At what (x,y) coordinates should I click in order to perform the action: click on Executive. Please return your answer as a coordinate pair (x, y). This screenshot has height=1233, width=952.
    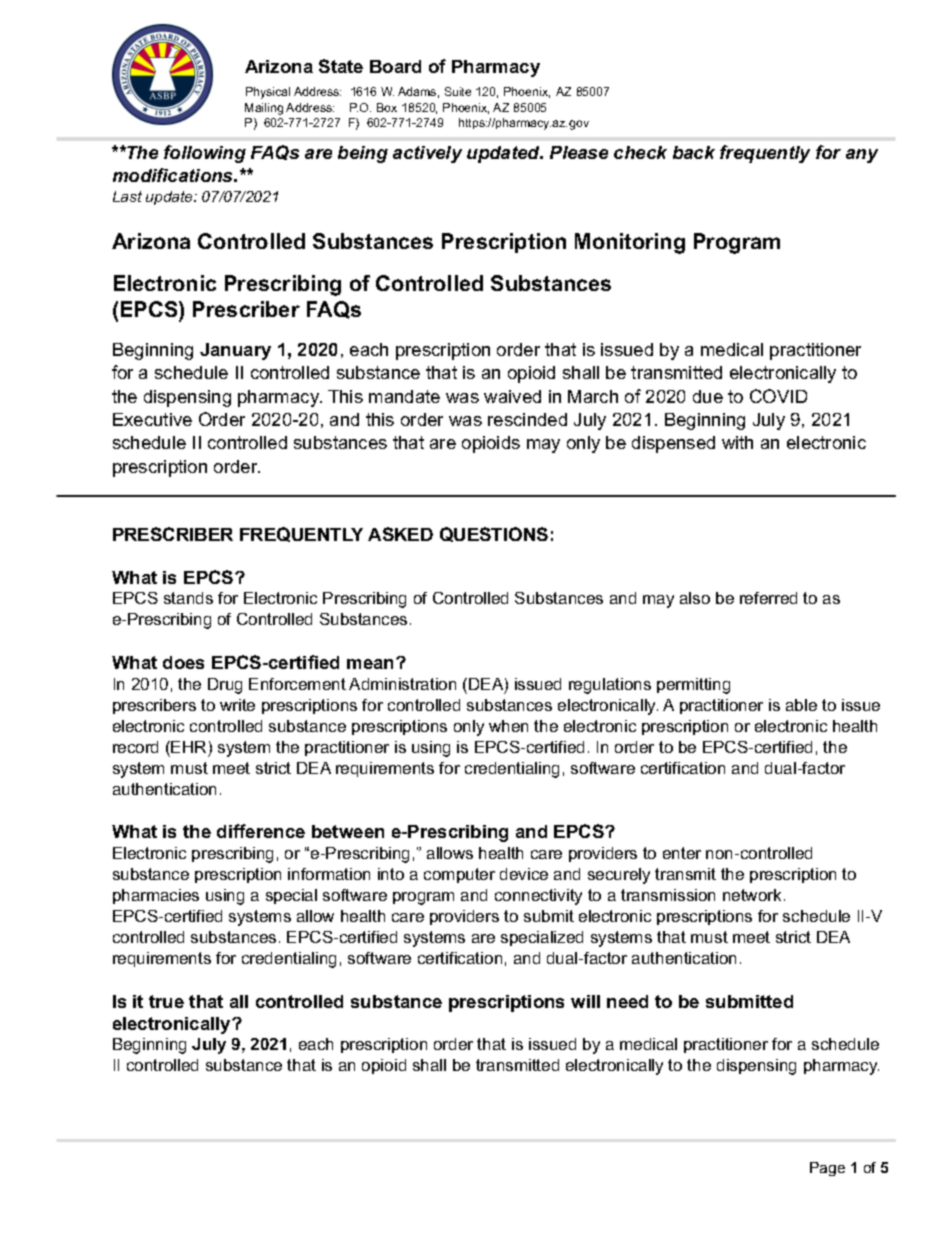
    Looking at the image, I should click on (152, 419).
